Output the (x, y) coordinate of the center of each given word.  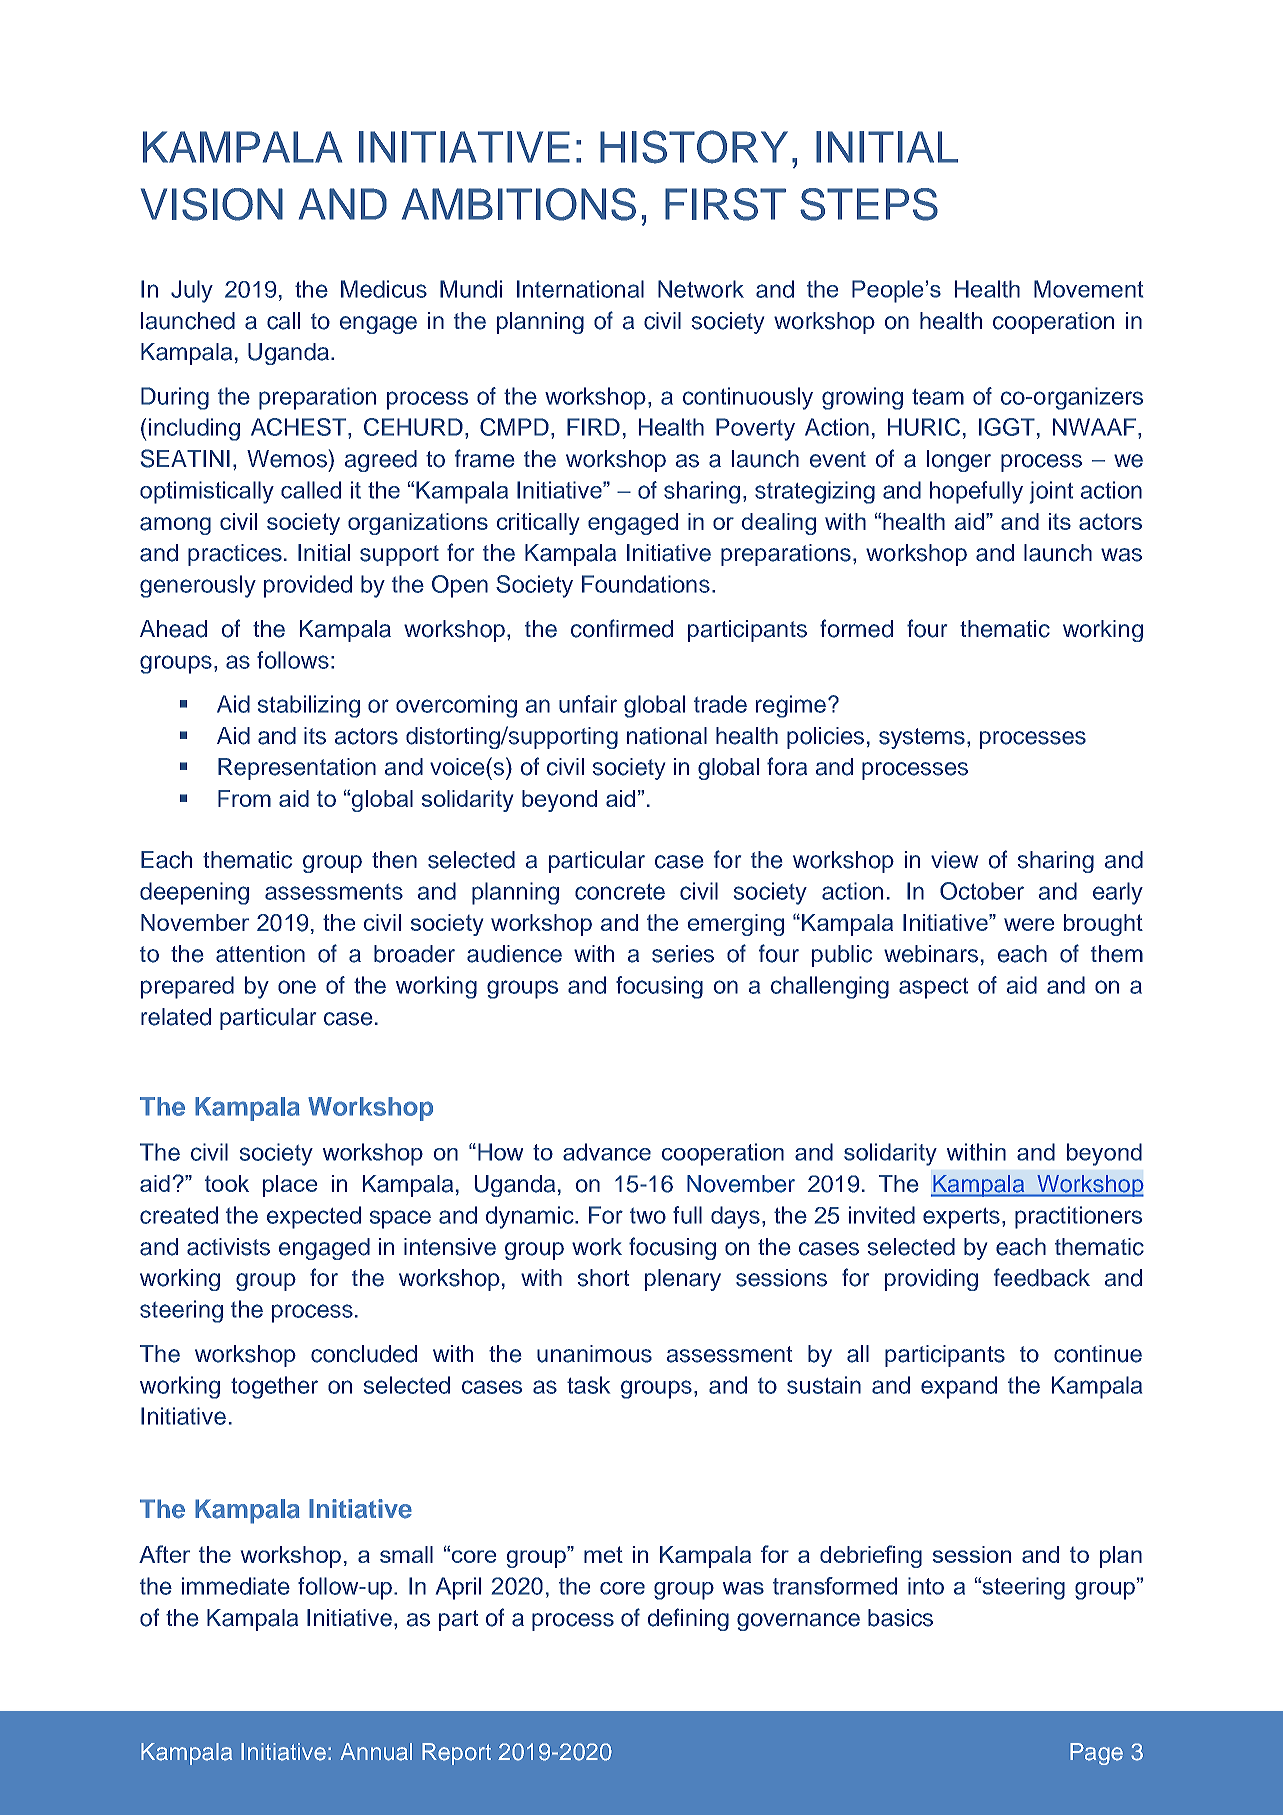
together (274, 1387)
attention (260, 954)
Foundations (646, 584)
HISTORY (694, 147)
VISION (212, 204)
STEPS (869, 204)
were (1029, 924)
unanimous (594, 1354)
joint (1051, 492)
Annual (376, 1752)
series (683, 954)
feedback (1042, 1277)
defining (688, 1619)
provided (308, 586)
